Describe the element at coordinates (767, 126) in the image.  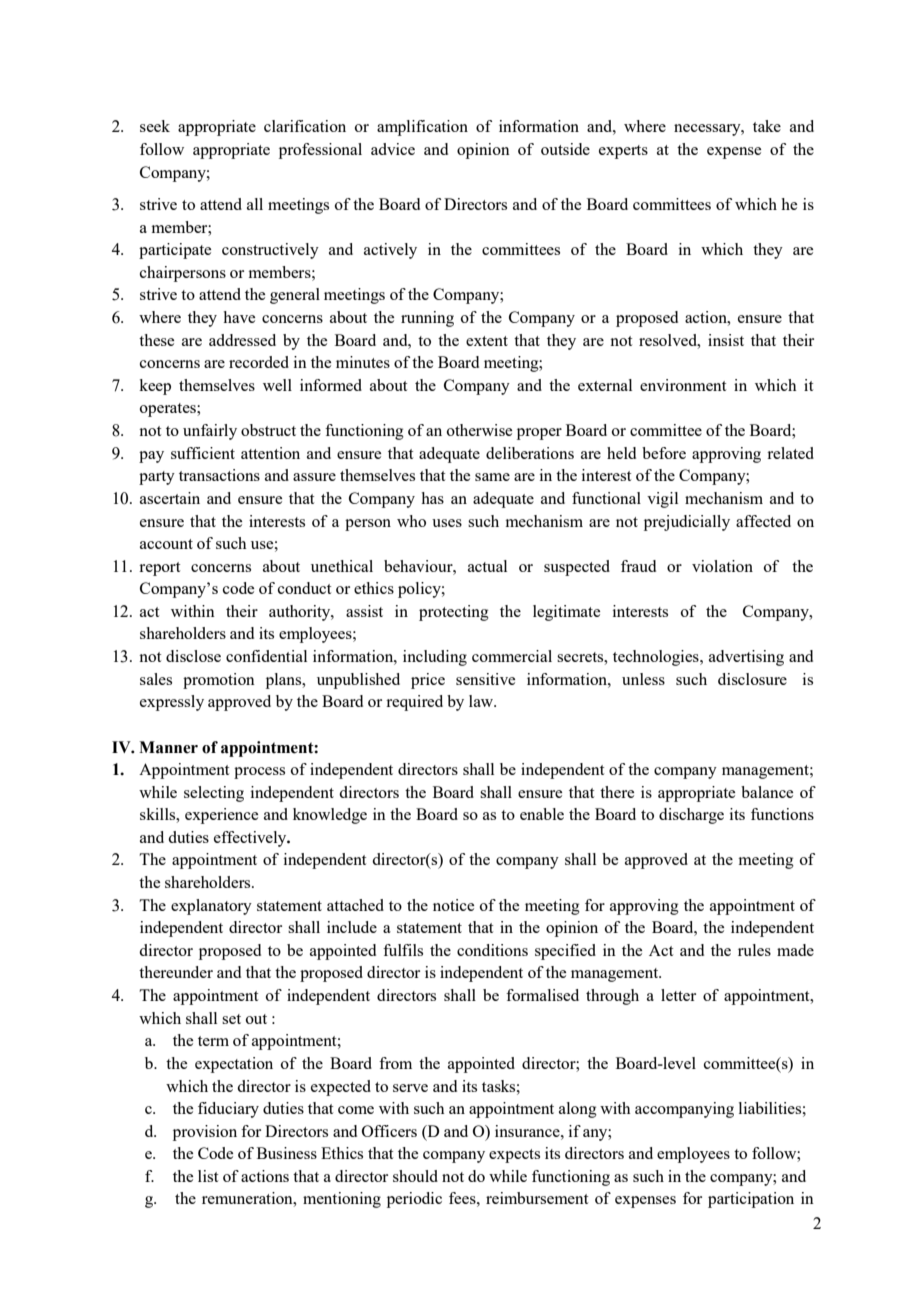
I see `take` at that location.
